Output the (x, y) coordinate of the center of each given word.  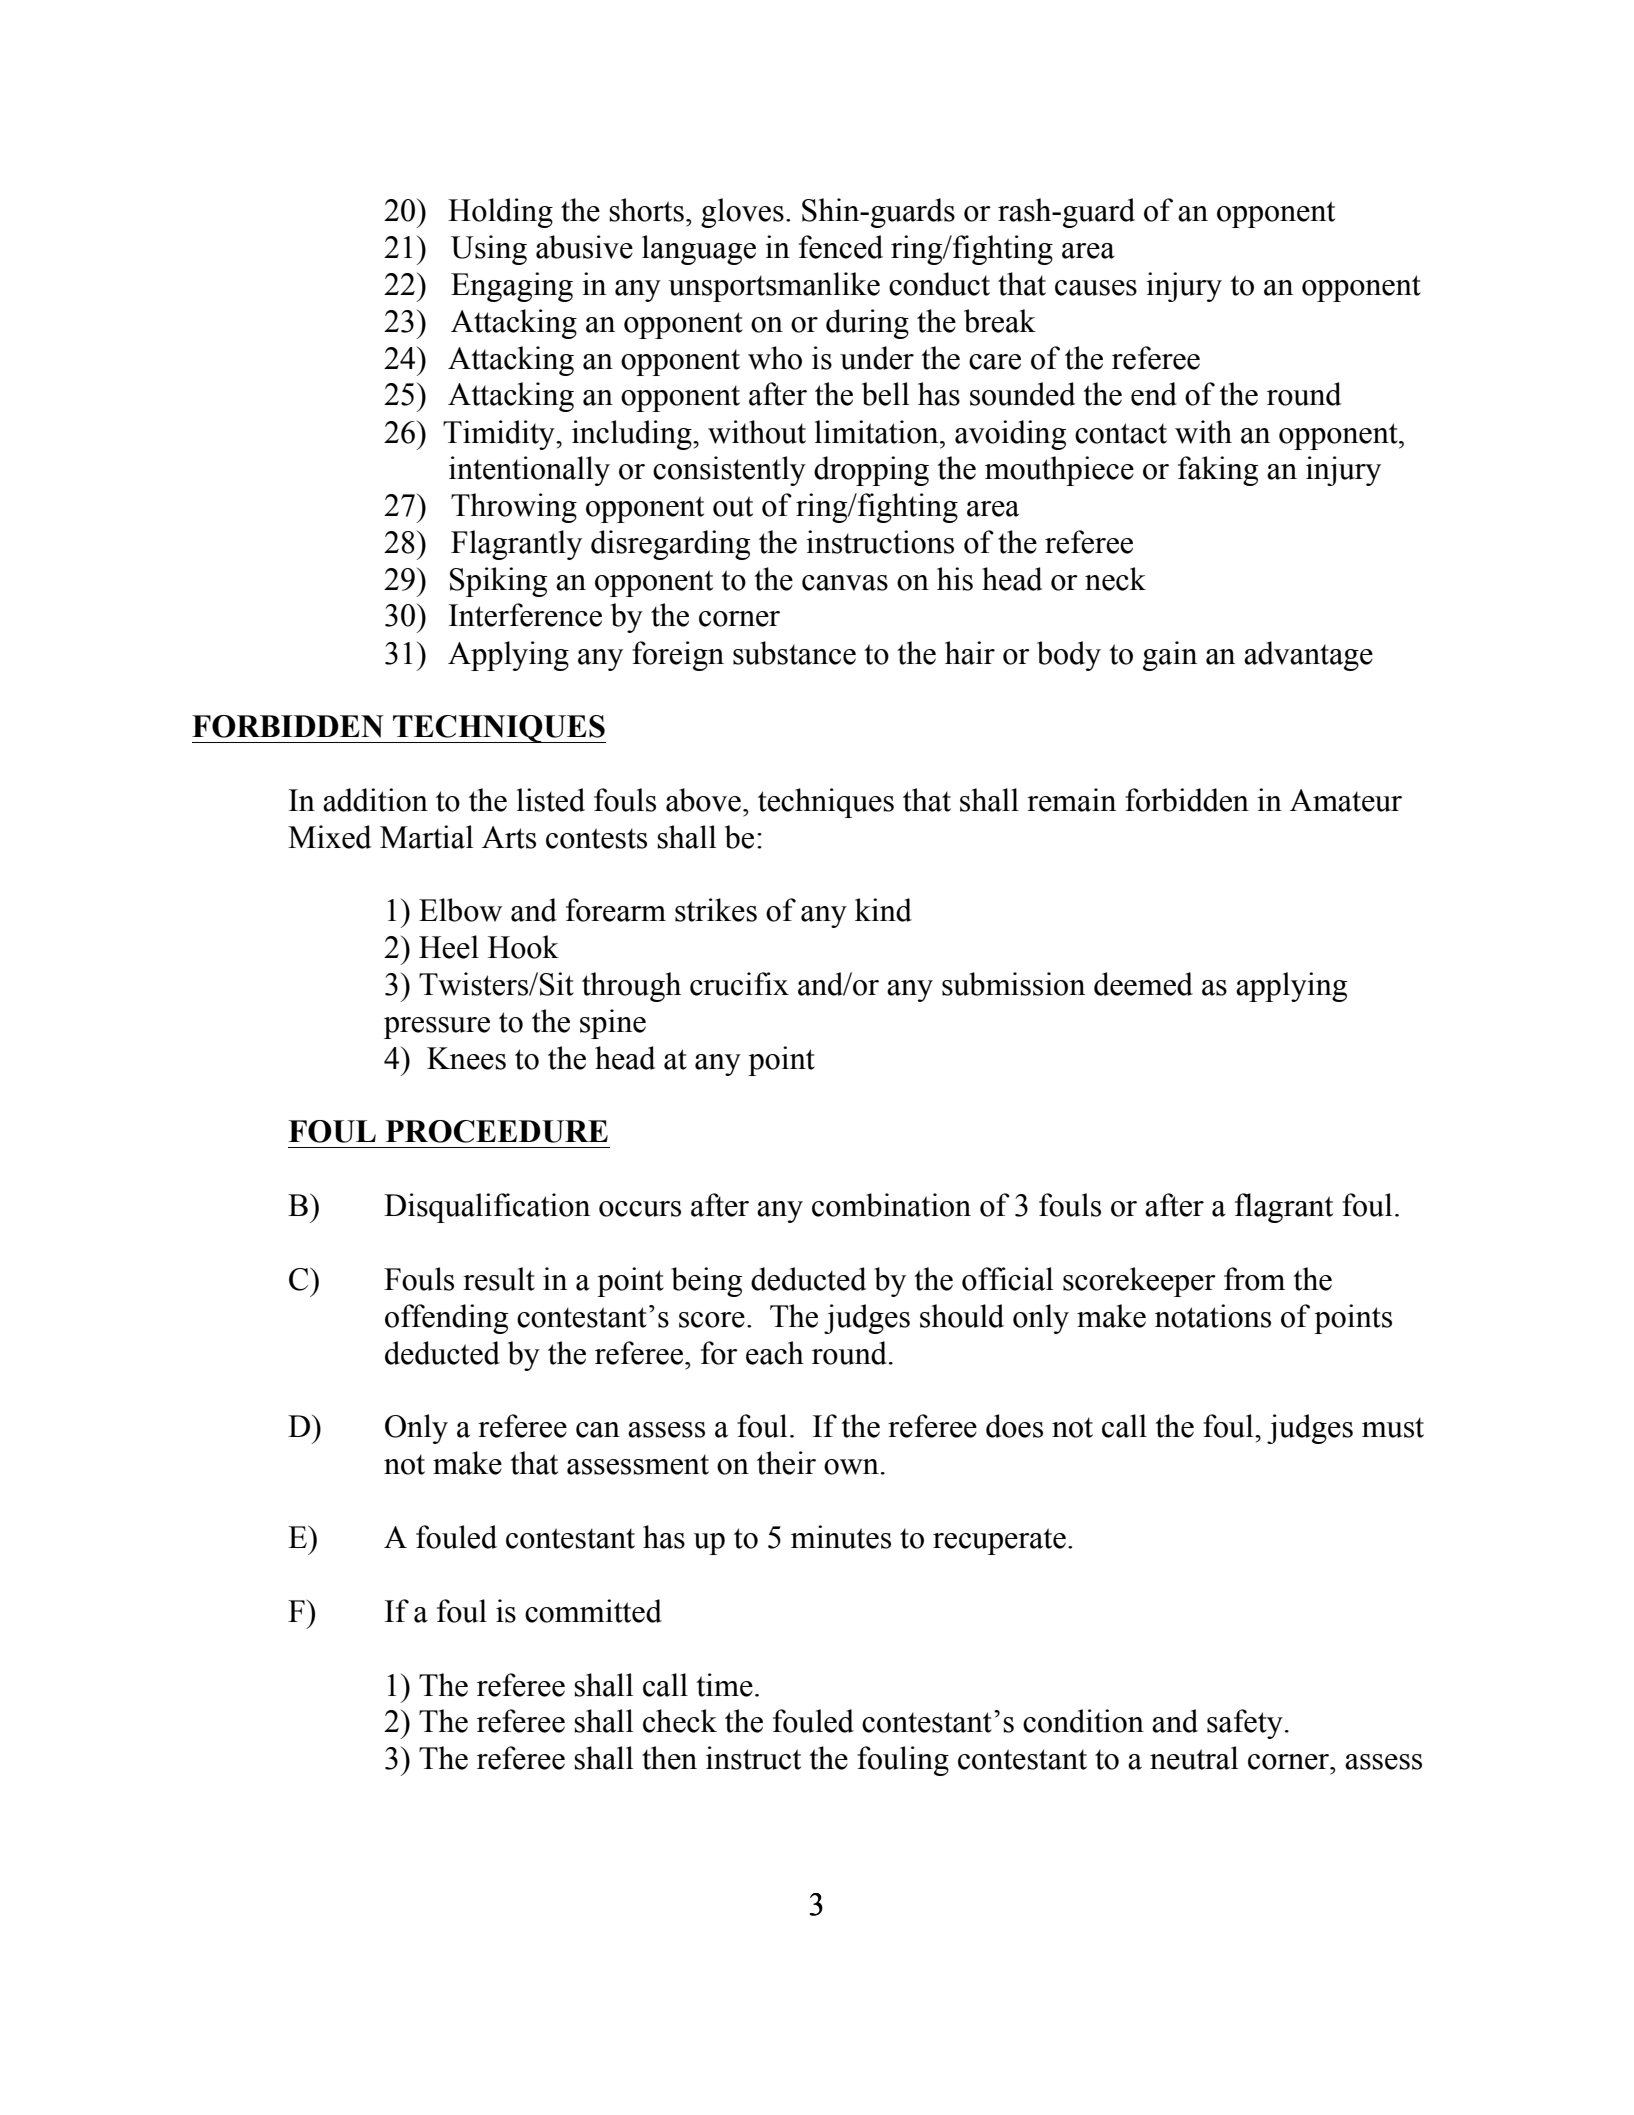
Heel (449, 947)
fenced (841, 247)
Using (489, 250)
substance (794, 653)
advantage (1308, 656)
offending (446, 1319)
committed (593, 1611)
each (775, 1353)
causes (1096, 288)
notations (1213, 1316)
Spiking (498, 582)
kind (883, 910)
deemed (1143, 984)
